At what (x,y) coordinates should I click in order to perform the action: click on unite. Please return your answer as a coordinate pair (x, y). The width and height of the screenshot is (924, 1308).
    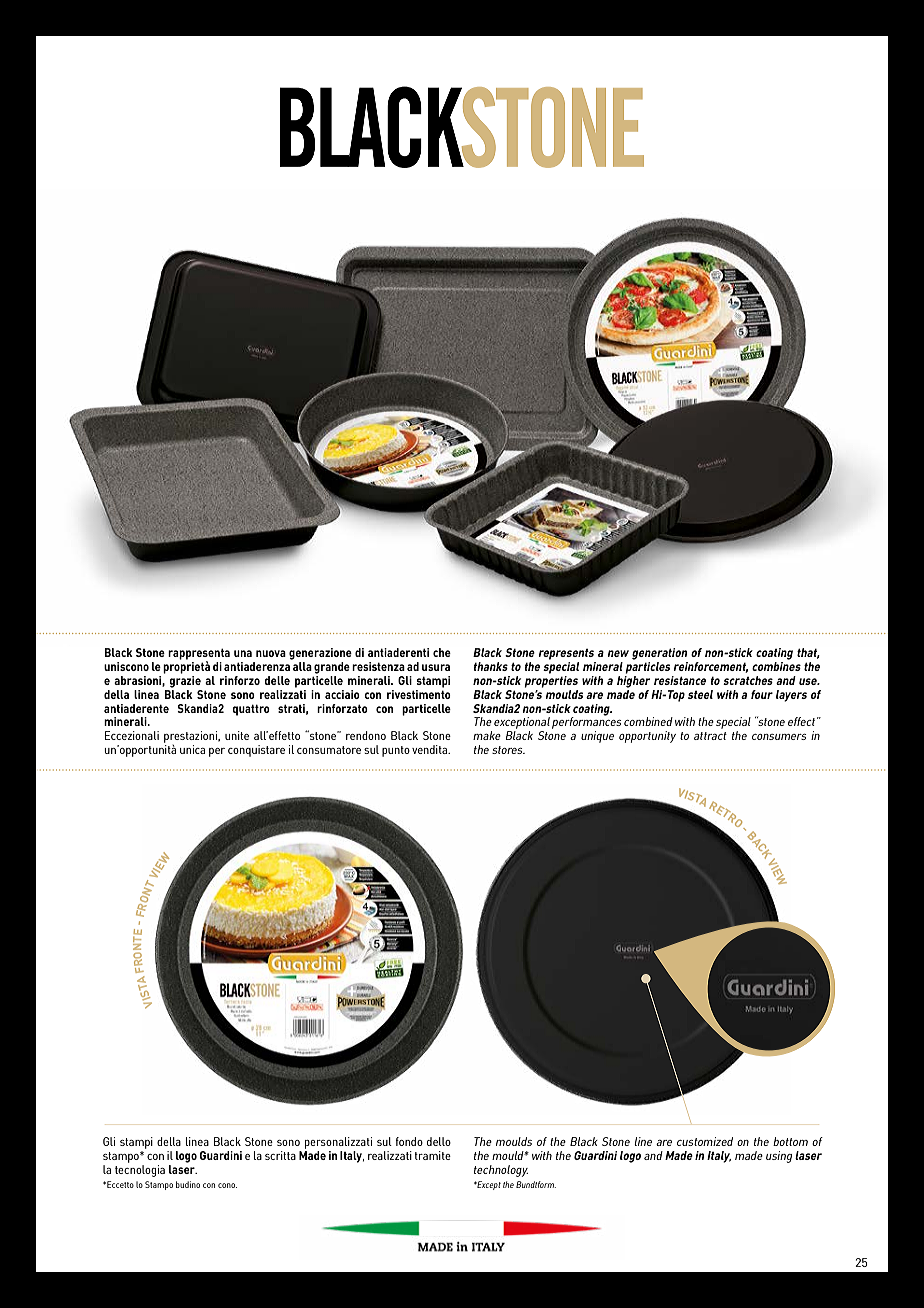
    Looking at the image, I should click on (237, 735).
